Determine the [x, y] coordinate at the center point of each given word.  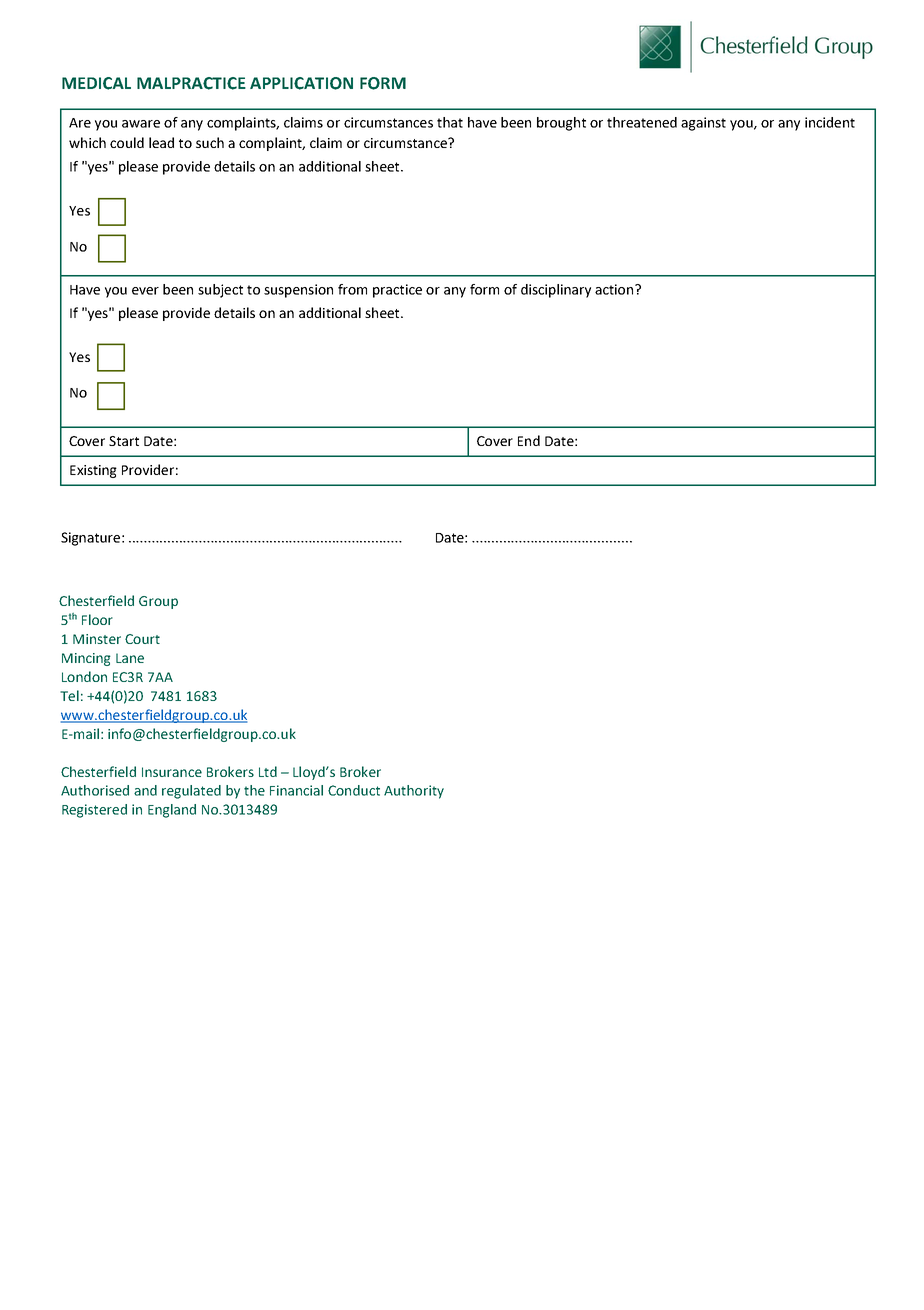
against [703, 124]
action [615, 289]
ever [145, 291]
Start [124, 441]
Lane [130, 658]
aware [141, 124]
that [450, 122]
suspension [298, 291]
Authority [414, 792]
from [352, 289]
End [529, 440]
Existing [93, 471]
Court [142, 639]
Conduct [354, 790]
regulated [191, 792]
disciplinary [556, 291]
